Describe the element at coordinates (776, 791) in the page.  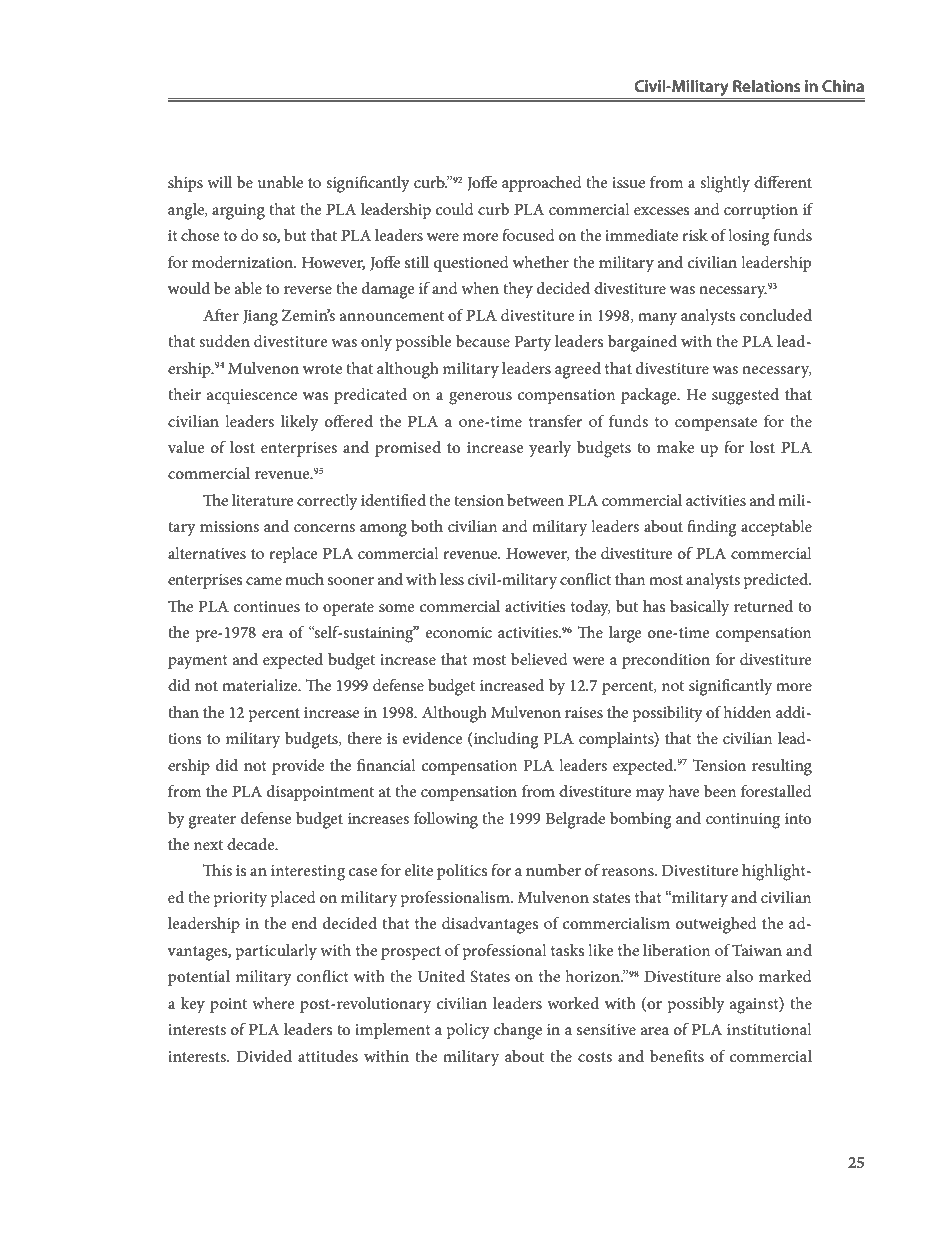
I see `forestalled` at that location.
